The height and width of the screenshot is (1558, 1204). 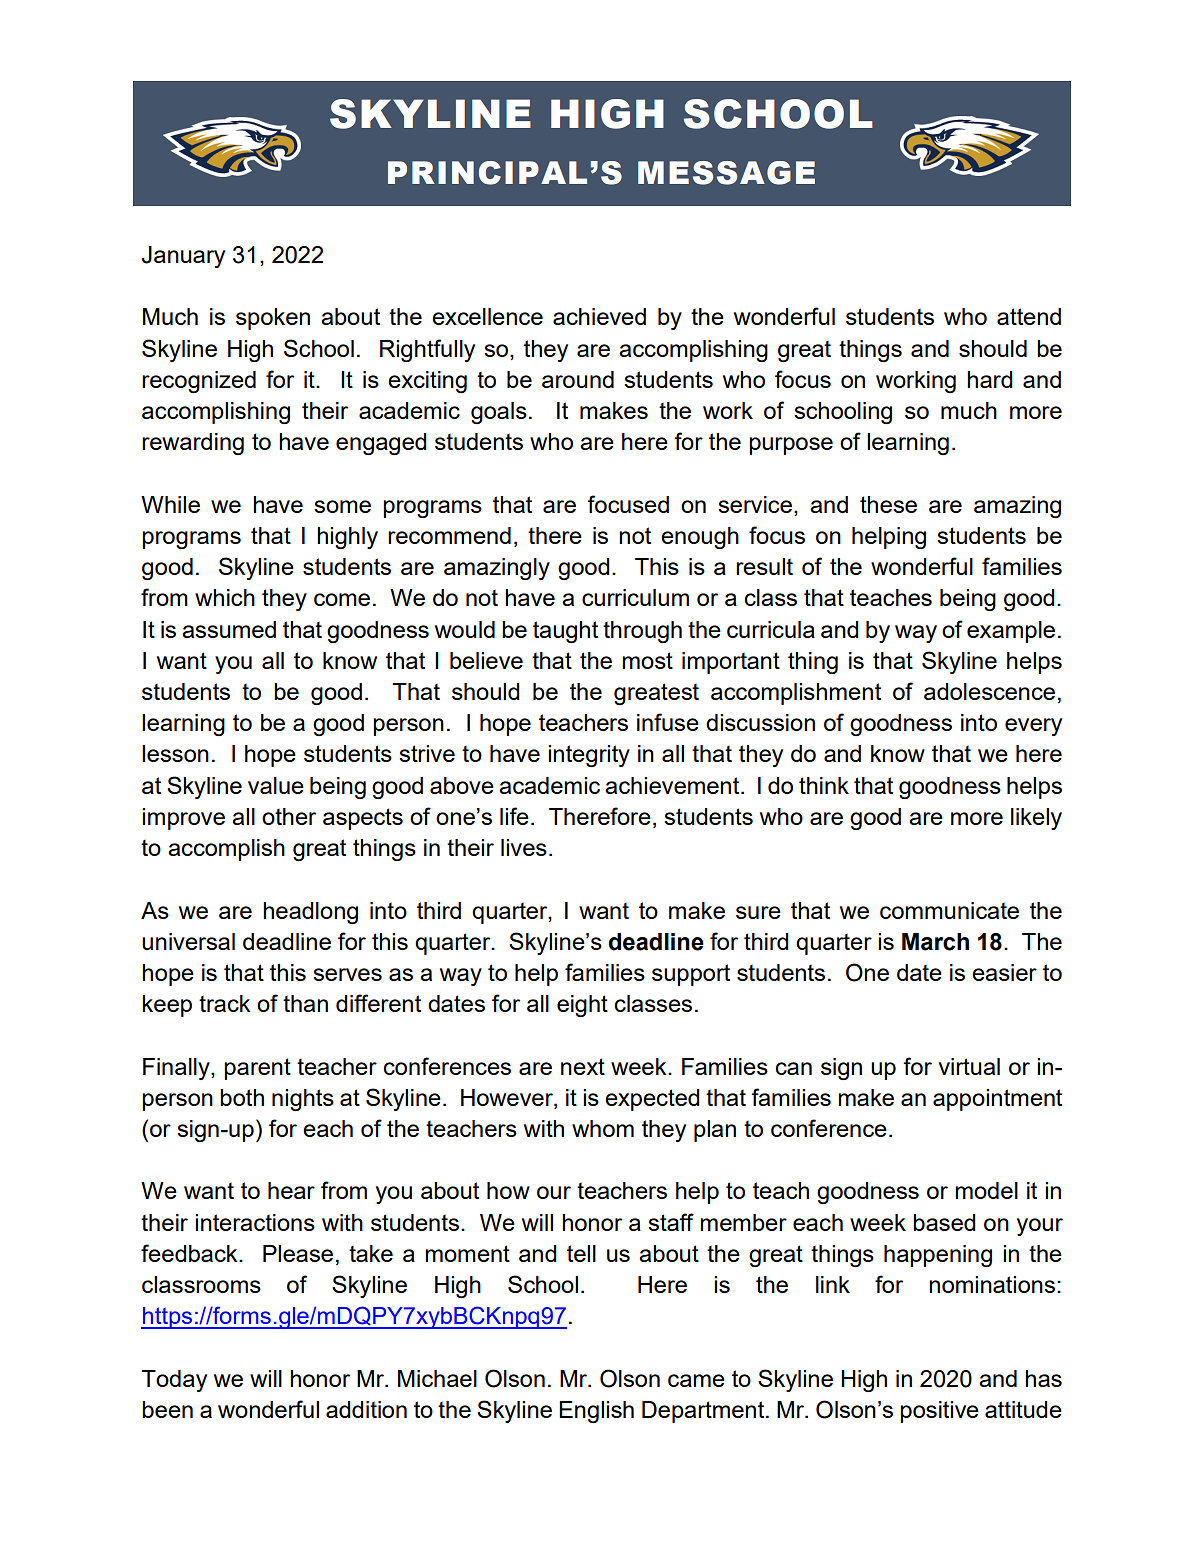 I want to click on positive, so click(x=939, y=1412).
